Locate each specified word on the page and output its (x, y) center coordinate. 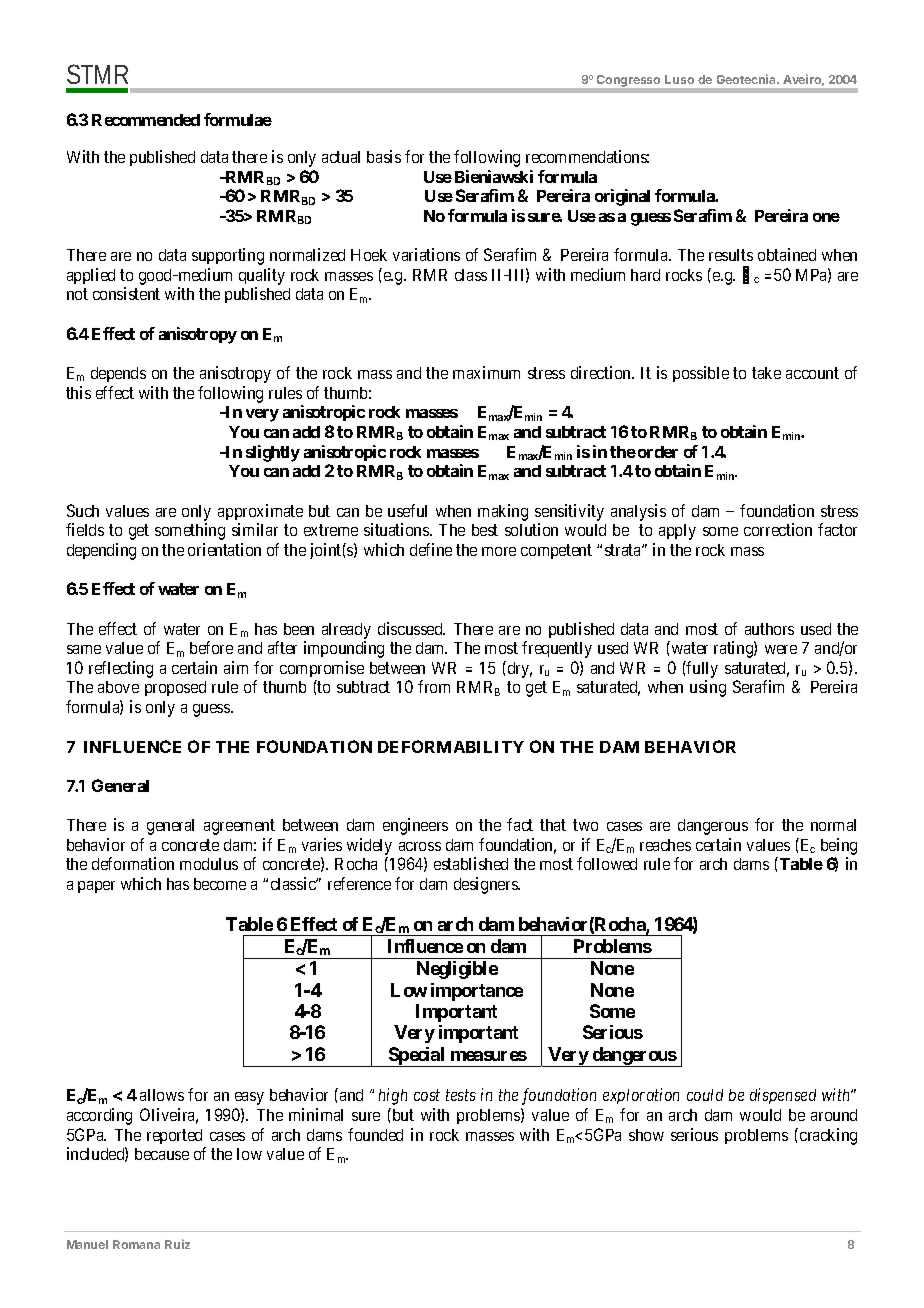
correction (778, 529)
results (731, 255)
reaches (665, 845)
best (485, 530)
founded (375, 1134)
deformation (133, 863)
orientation (224, 549)
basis (384, 156)
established (471, 863)
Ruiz (177, 1244)
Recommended (146, 120)
